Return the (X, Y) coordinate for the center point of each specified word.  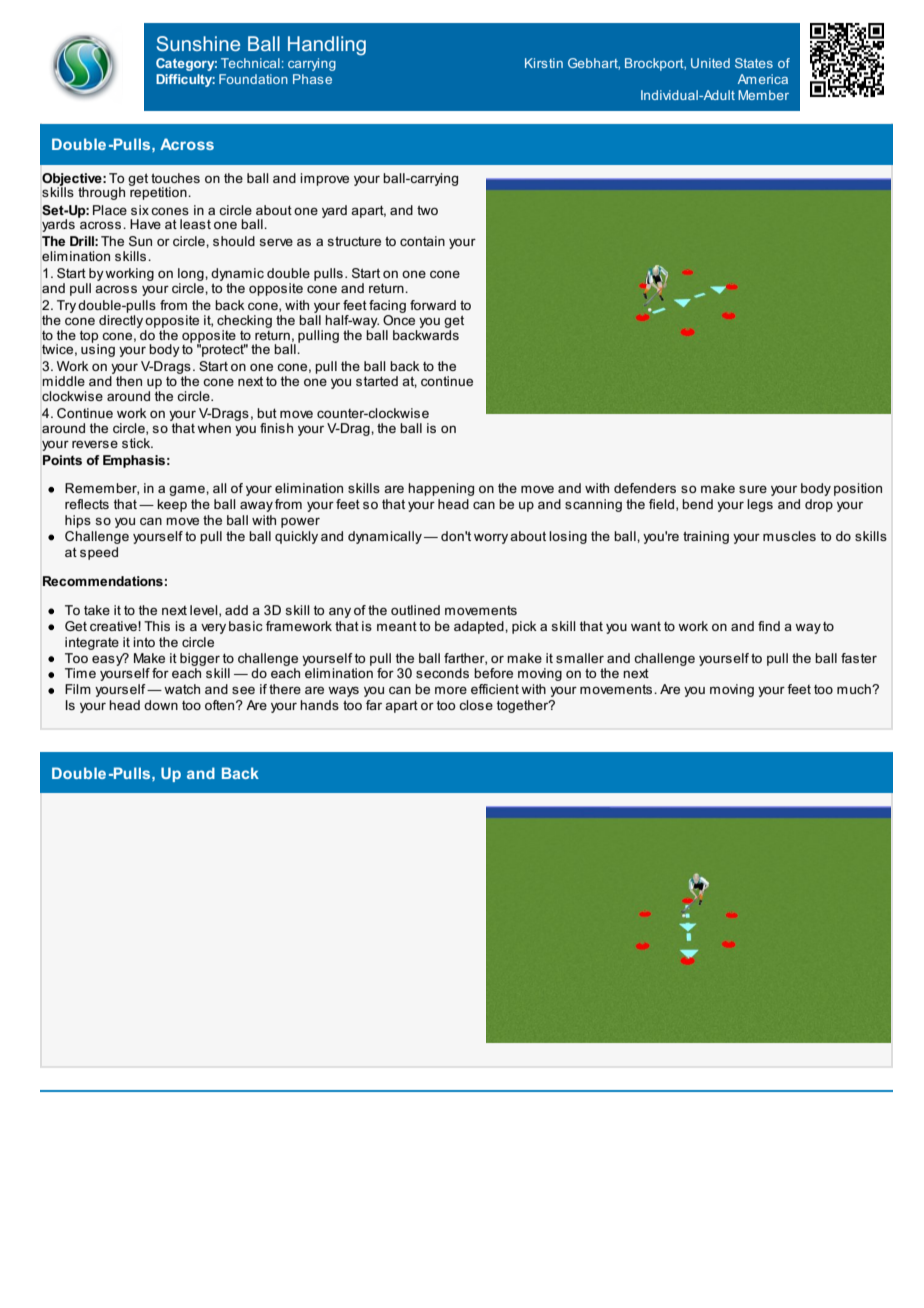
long (192, 276)
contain (422, 241)
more (451, 690)
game (188, 490)
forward (433, 305)
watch (182, 689)
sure (753, 489)
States (754, 63)
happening (441, 489)
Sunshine (198, 43)
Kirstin (544, 63)
